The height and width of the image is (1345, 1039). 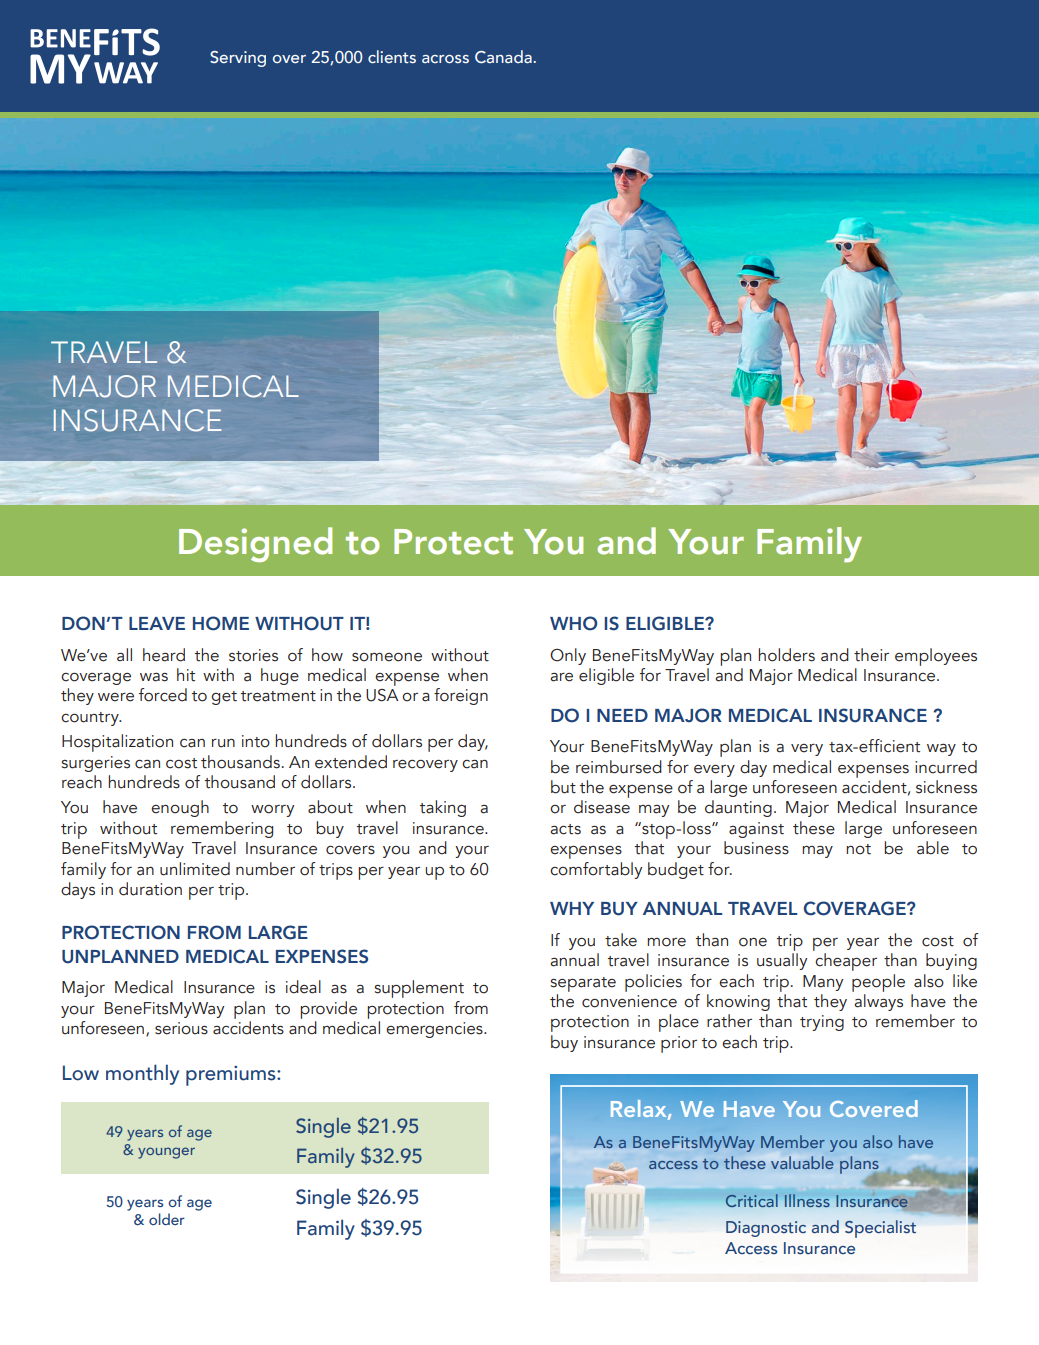 I want to click on Serving, so click(x=238, y=59).
